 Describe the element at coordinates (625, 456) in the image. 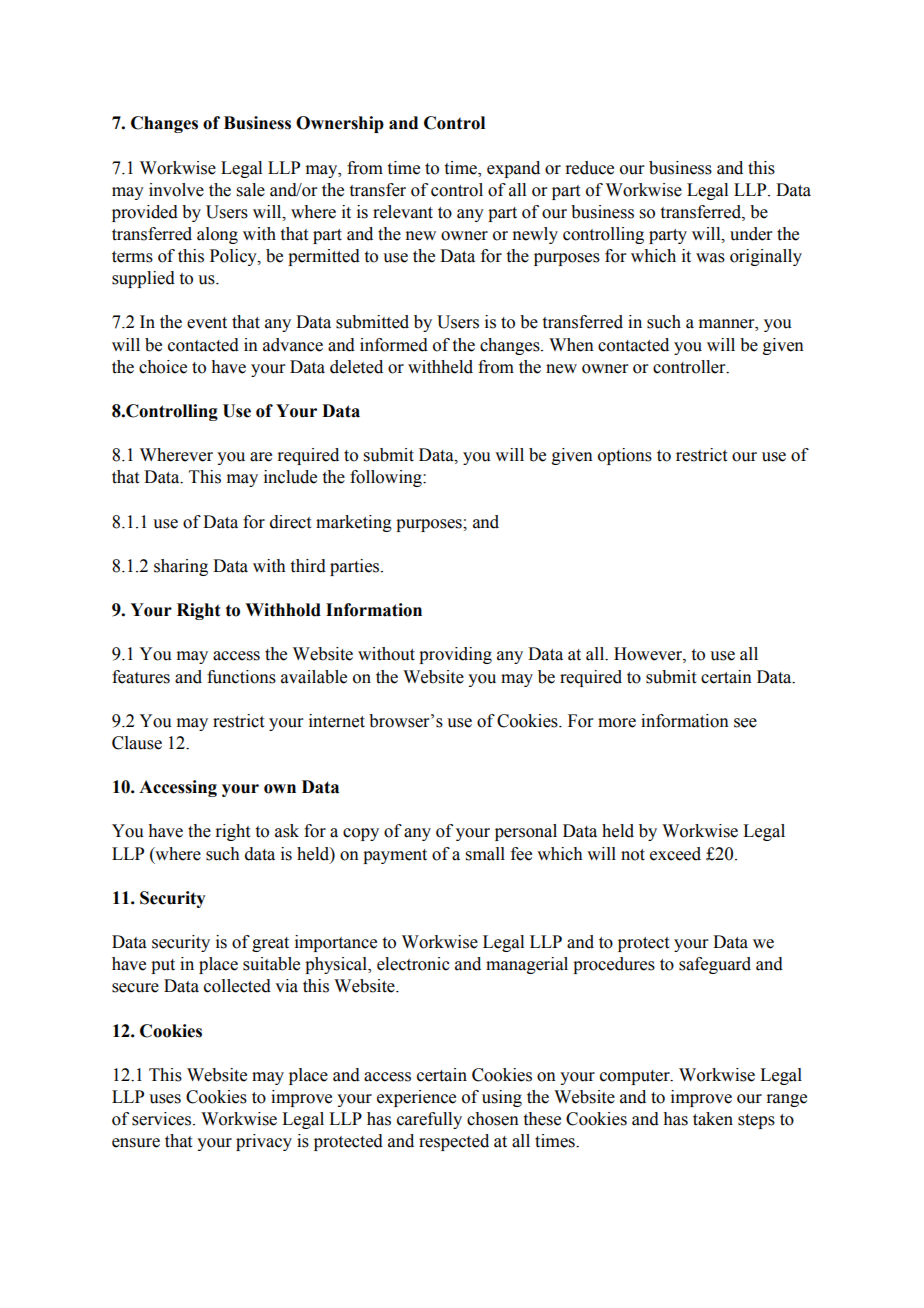

I see `options` at that location.
